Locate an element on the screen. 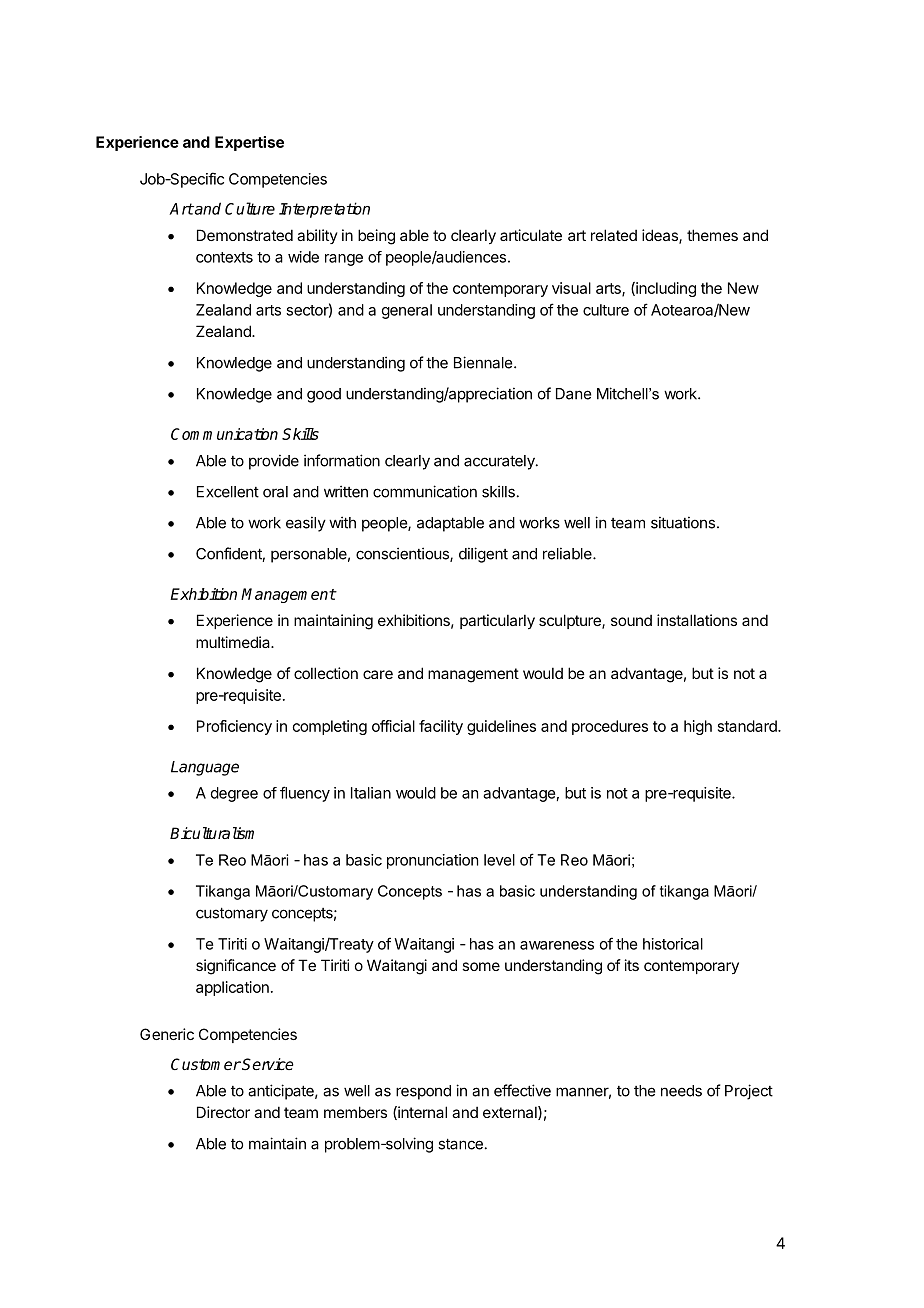 The height and width of the screenshot is (1308, 924). articulate is located at coordinates (531, 235).
